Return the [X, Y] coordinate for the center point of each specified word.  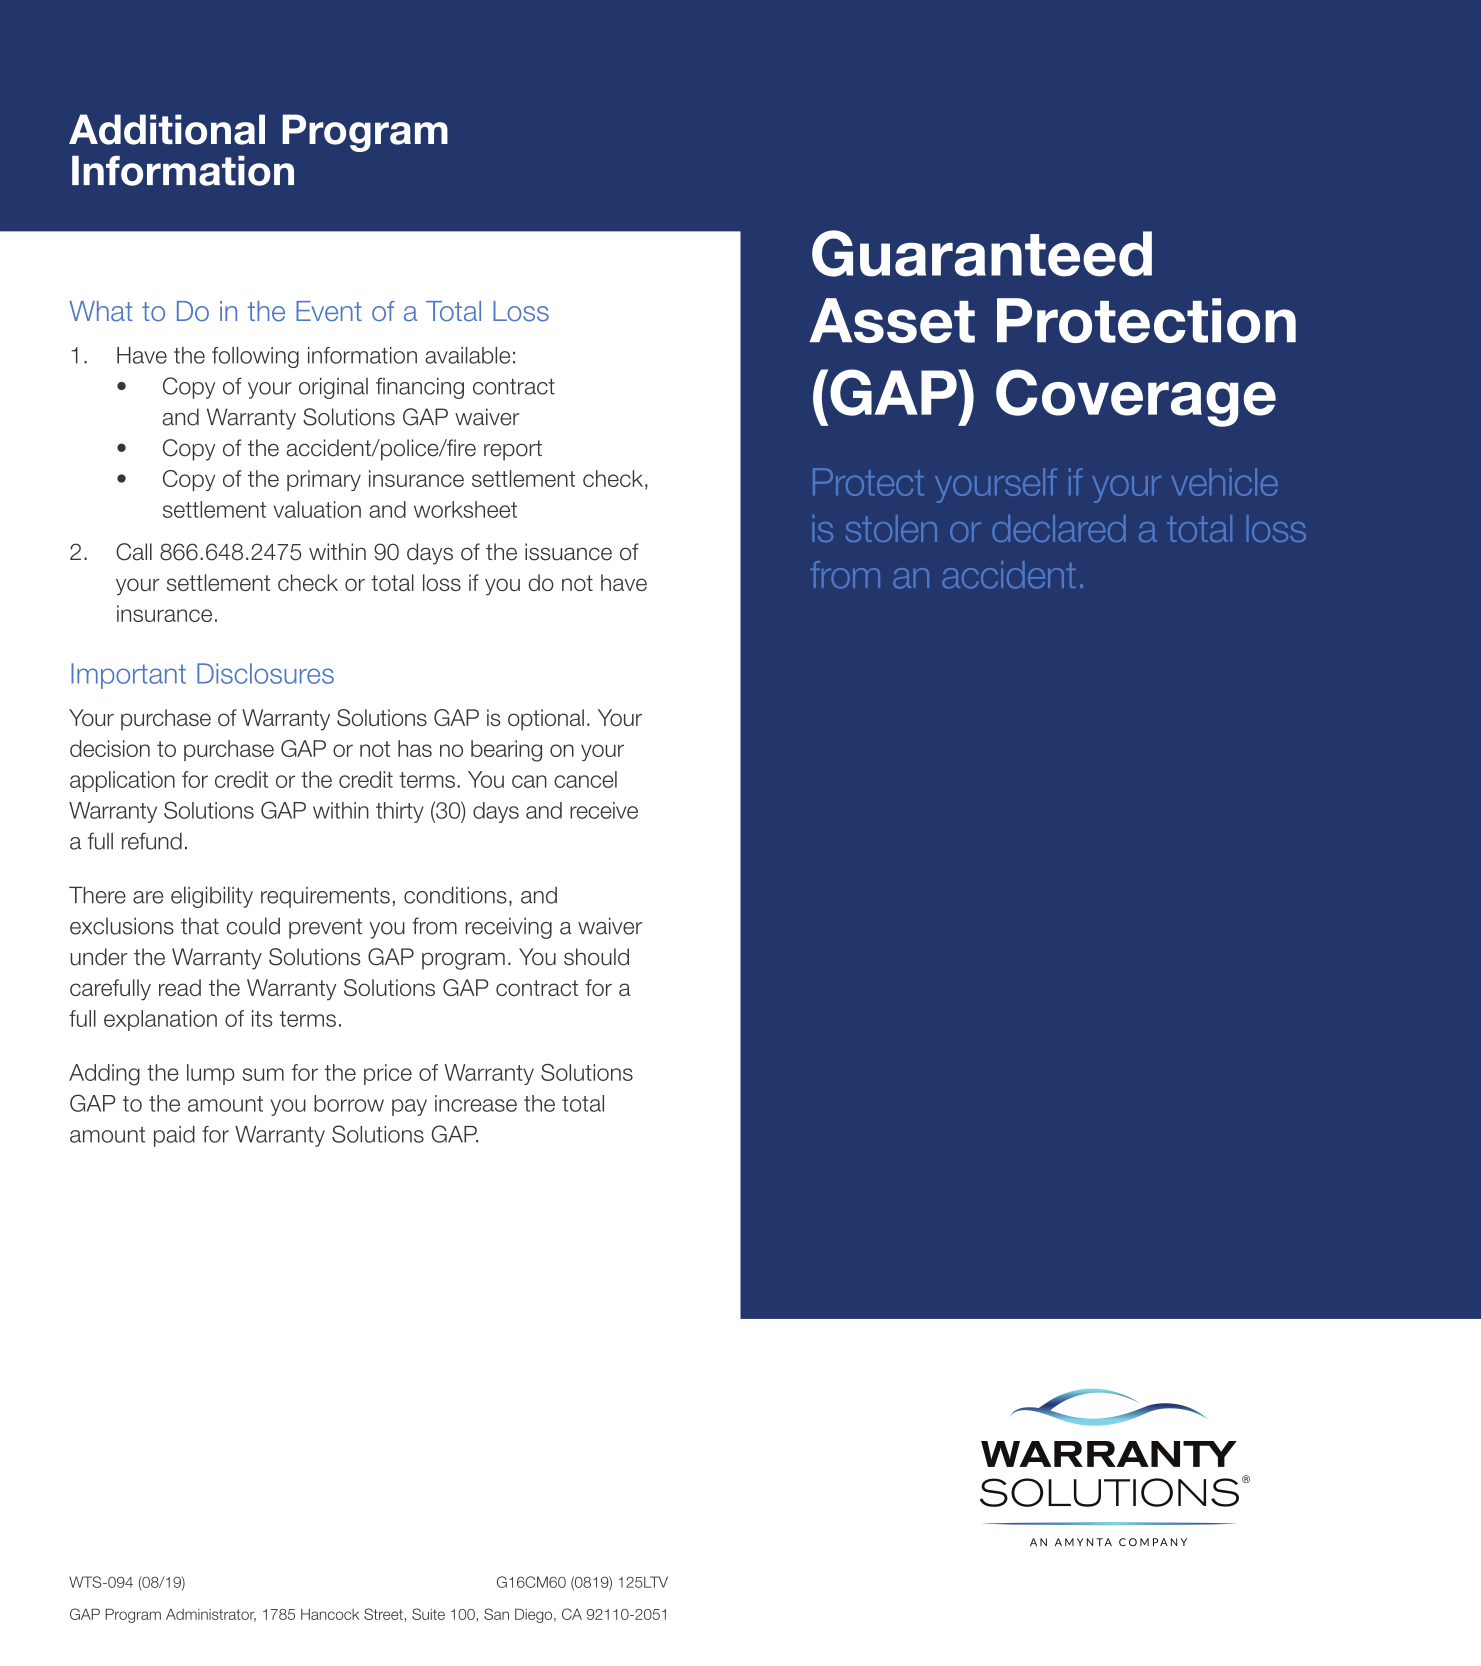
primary [324, 480]
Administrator [211, 1615]
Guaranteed [982, 253]
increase [476, 1103]
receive [604, 810]
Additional [167, 129]
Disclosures [265, 673]
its [262, 1018]
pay [409, 1107]
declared [1059, 528]
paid [174, 1136]
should [596, 957]
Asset [892, 320]
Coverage [1136, 398]
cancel [585, 779]
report [513, 450]
